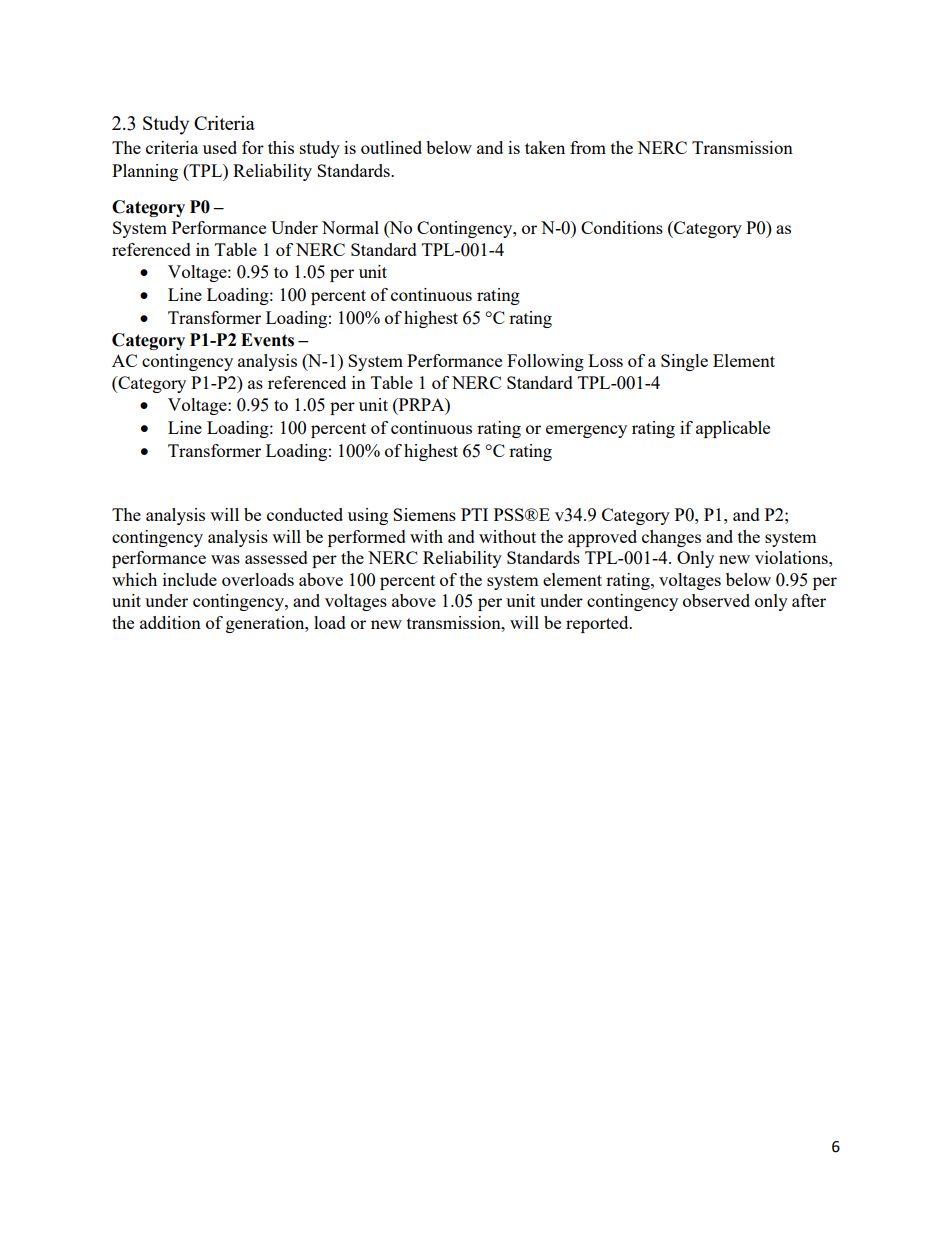 The width and height of the page is (952, 1233). Describe the element at coordinates (305, 514) in the page. I see `conducted` at that location.
